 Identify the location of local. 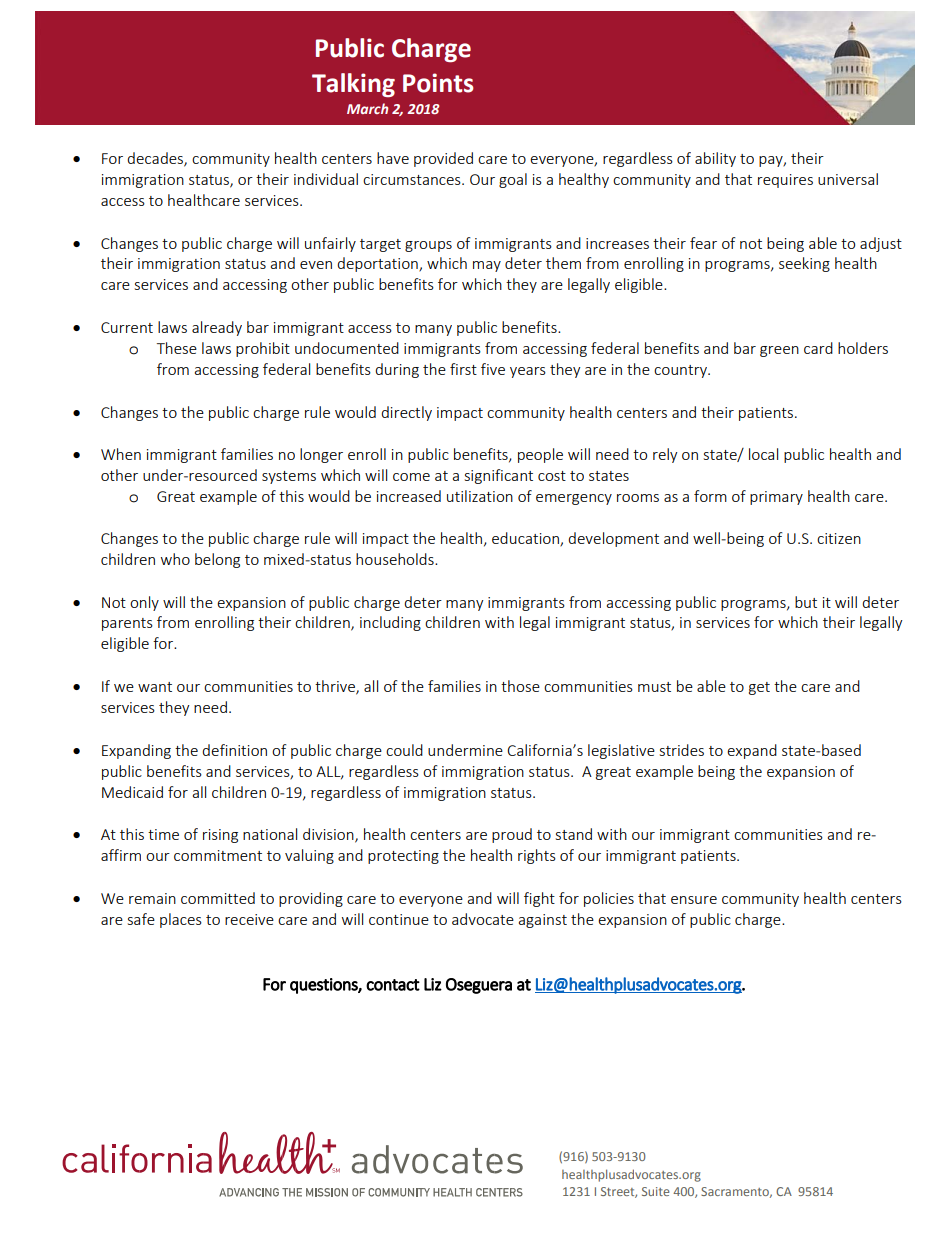
(763, 454).
